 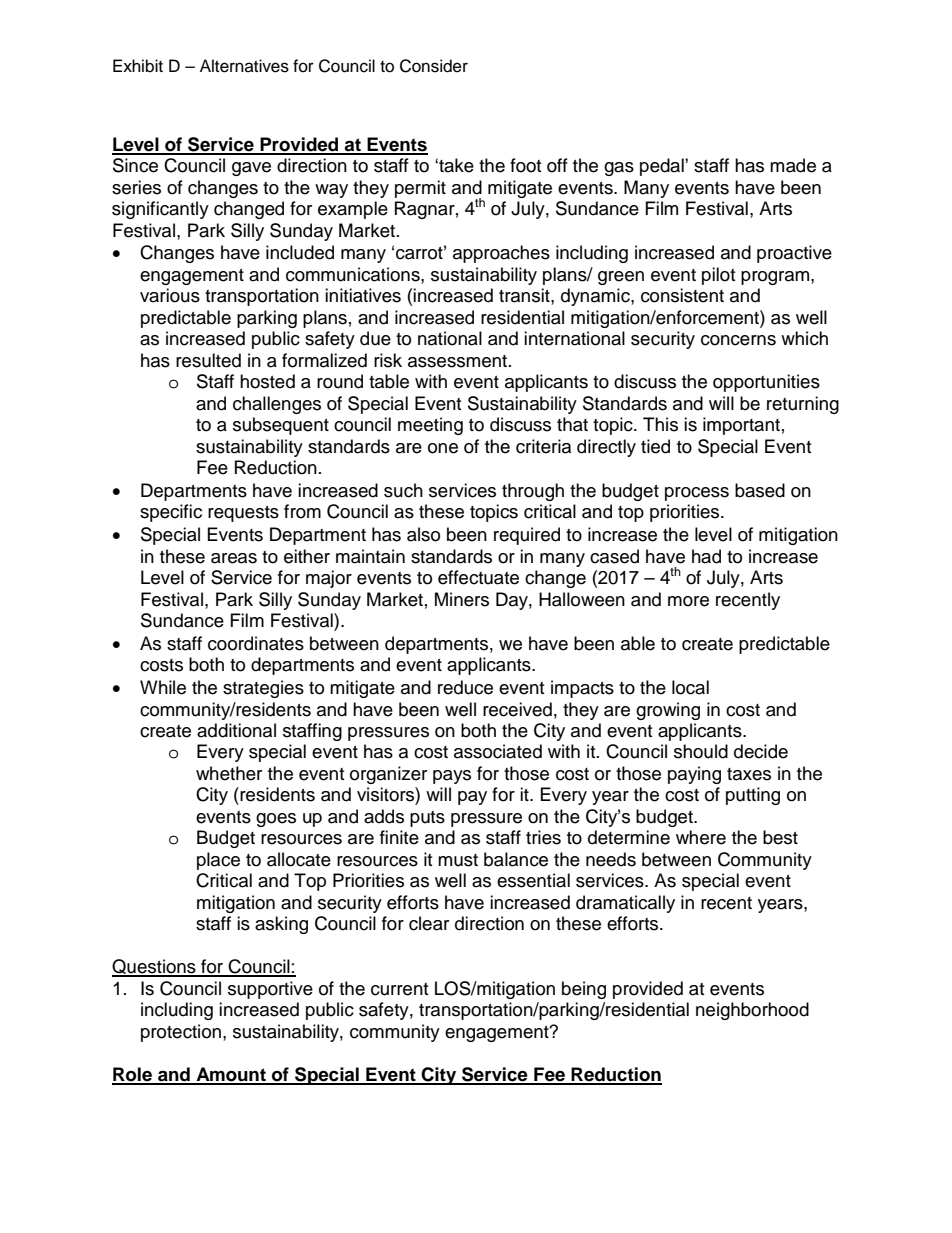 I want to click on Alternatives, so click(x=244, y=66).
